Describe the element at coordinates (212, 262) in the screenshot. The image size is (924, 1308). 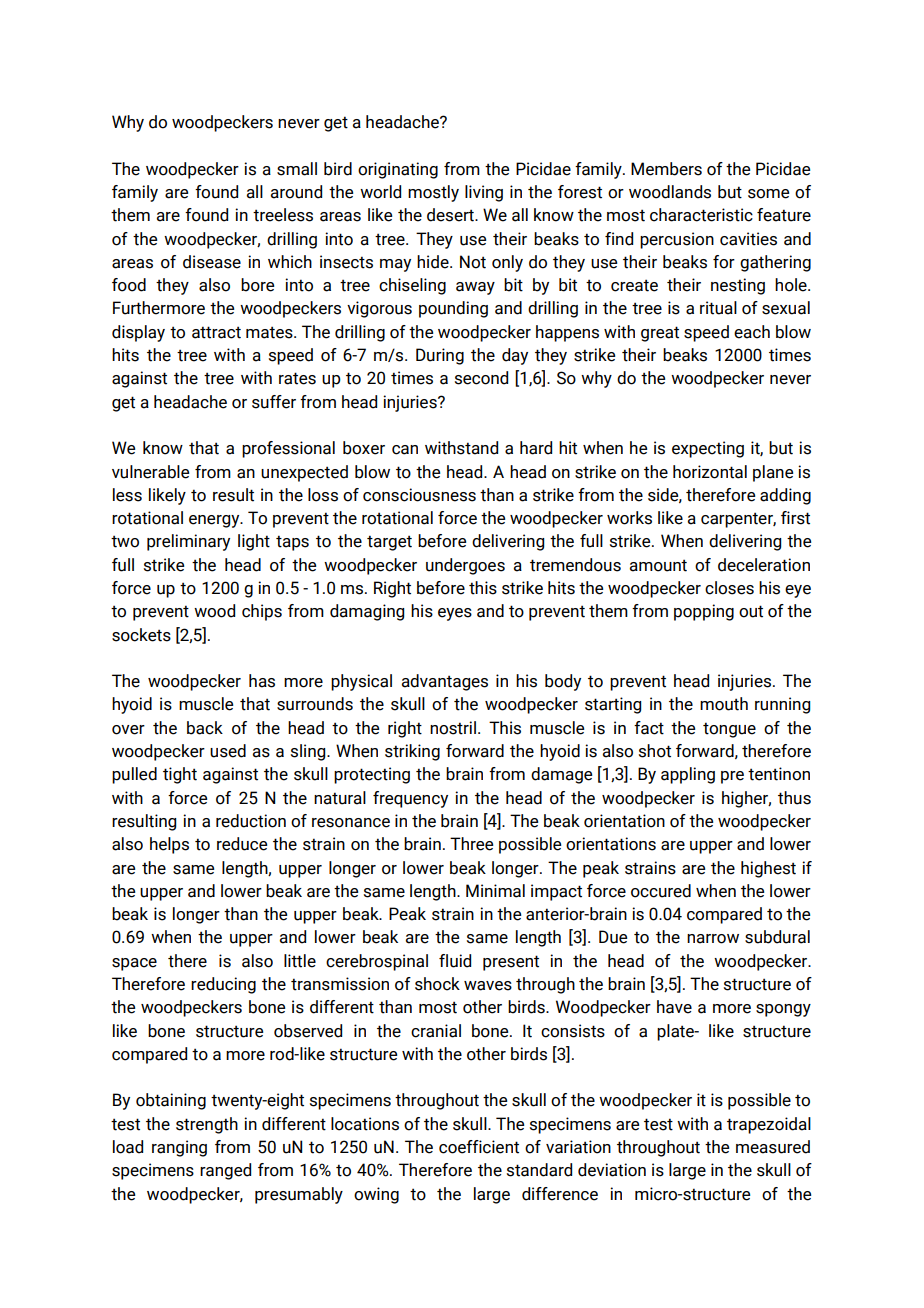
I see `disease` at that location.
